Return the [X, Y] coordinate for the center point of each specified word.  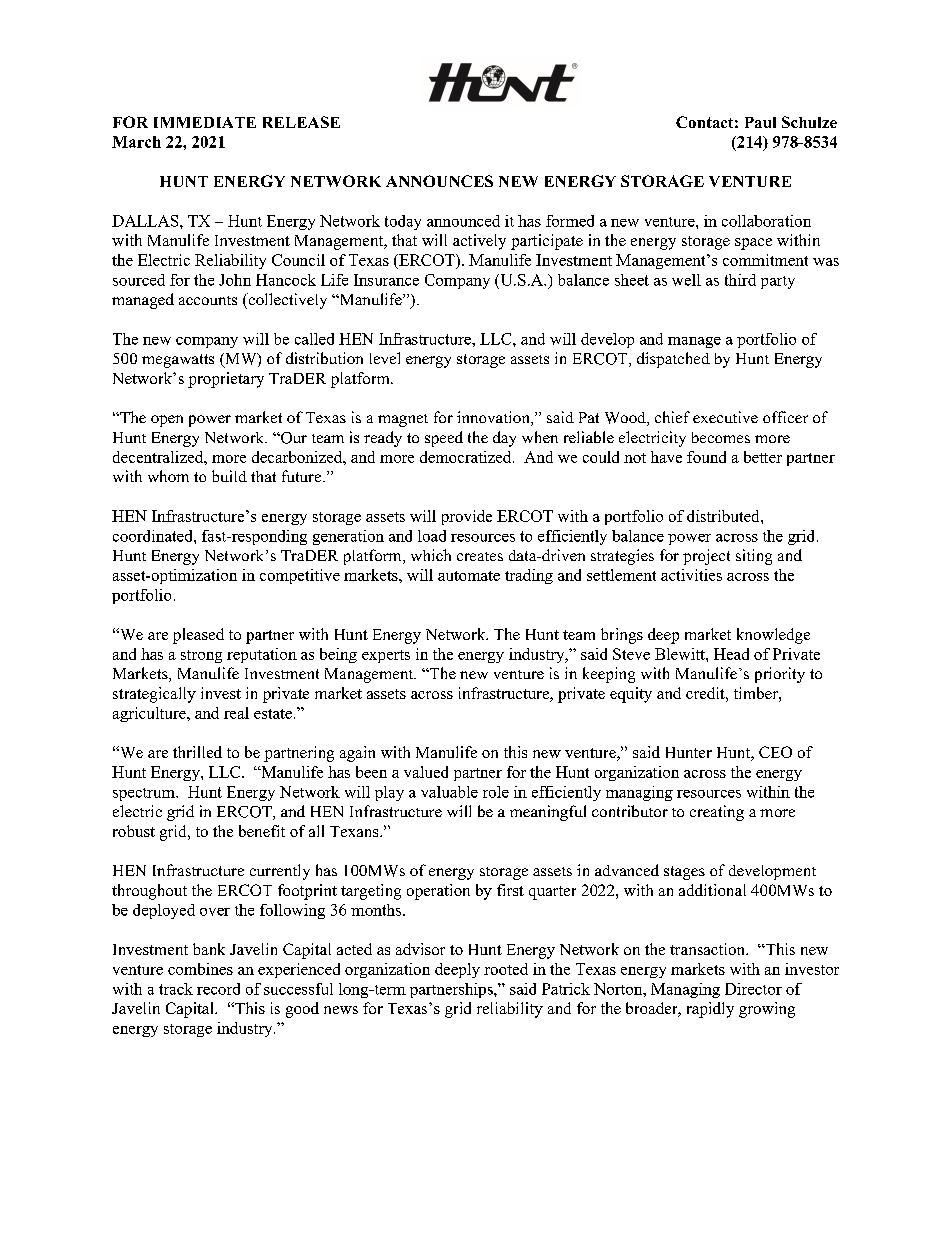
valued [426, 772]
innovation [494, 418]
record [218, 989]
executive [725, 417]
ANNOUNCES [439, 181]
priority [780, 675]
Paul [760, 122]
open [167, 421]
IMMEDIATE [205, 122]
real [236, 713]
